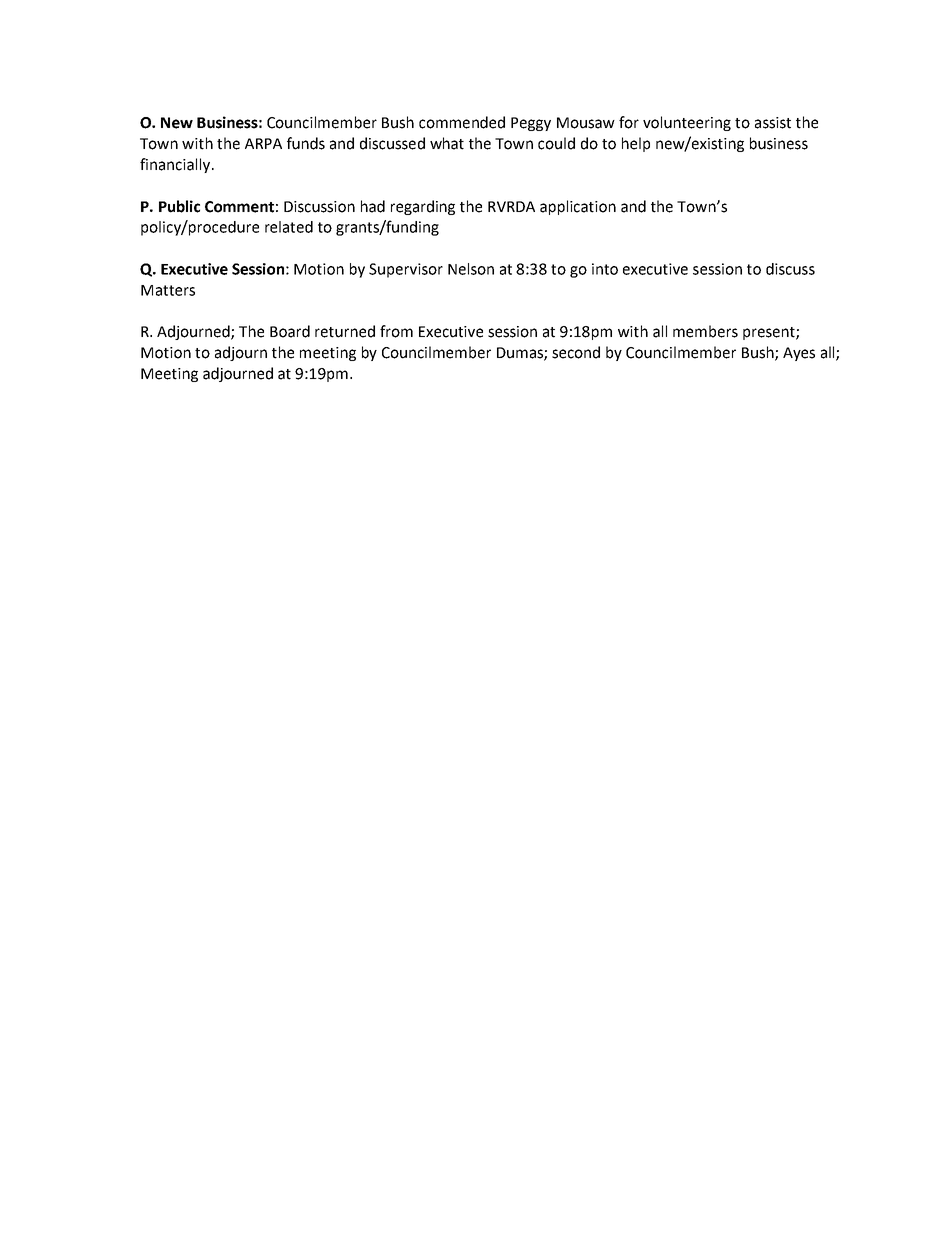 Image resolution: width=952 pixels, height=1233 pixels. Describe the element at coordinates (263, 143) in the screenshot. I see `ARPA` at that location.
